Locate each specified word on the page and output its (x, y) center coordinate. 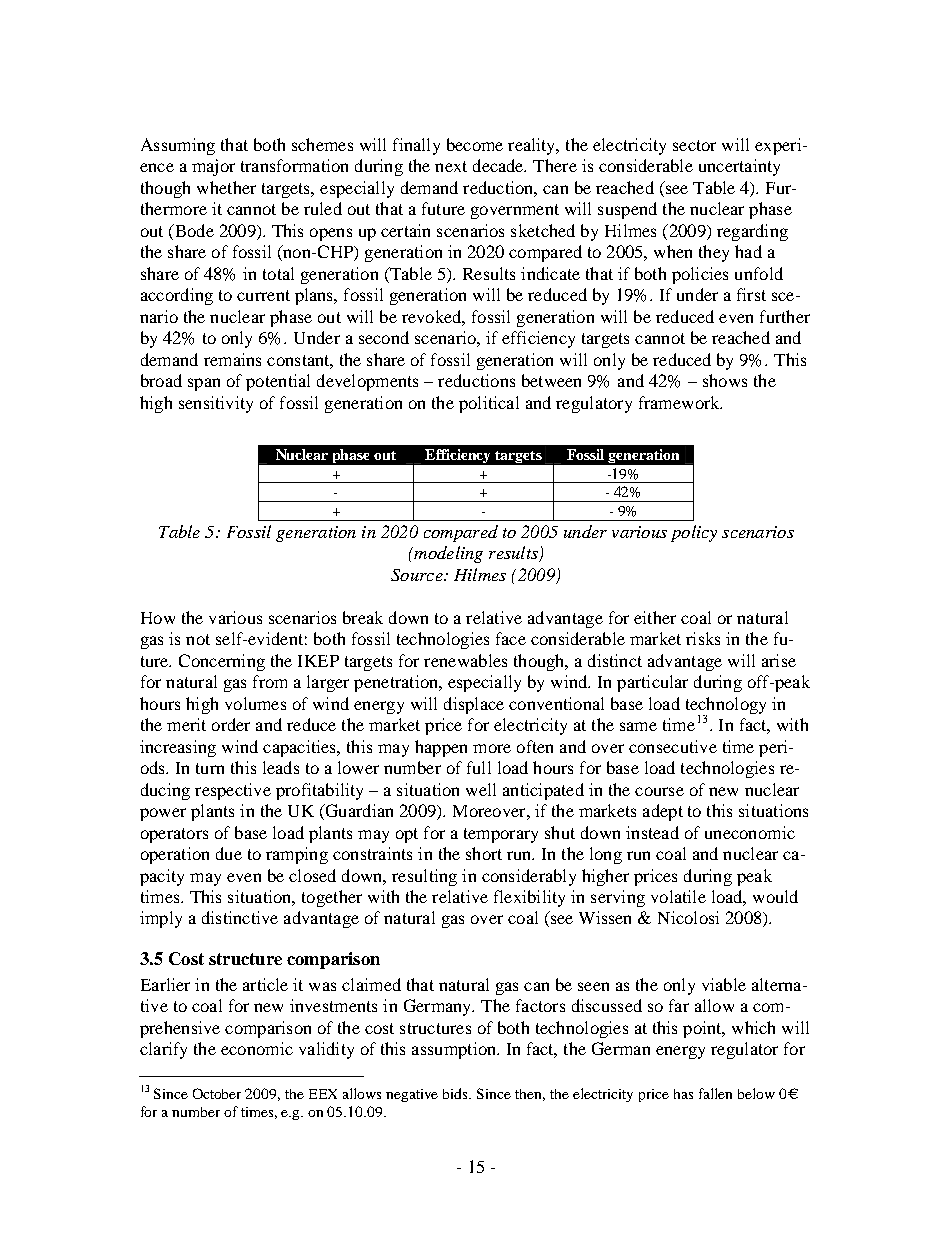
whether (226, 187)
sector (694, 145)
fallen (715, 1093)
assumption (455, 1050)
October (217, 1093)
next (451, 166)
